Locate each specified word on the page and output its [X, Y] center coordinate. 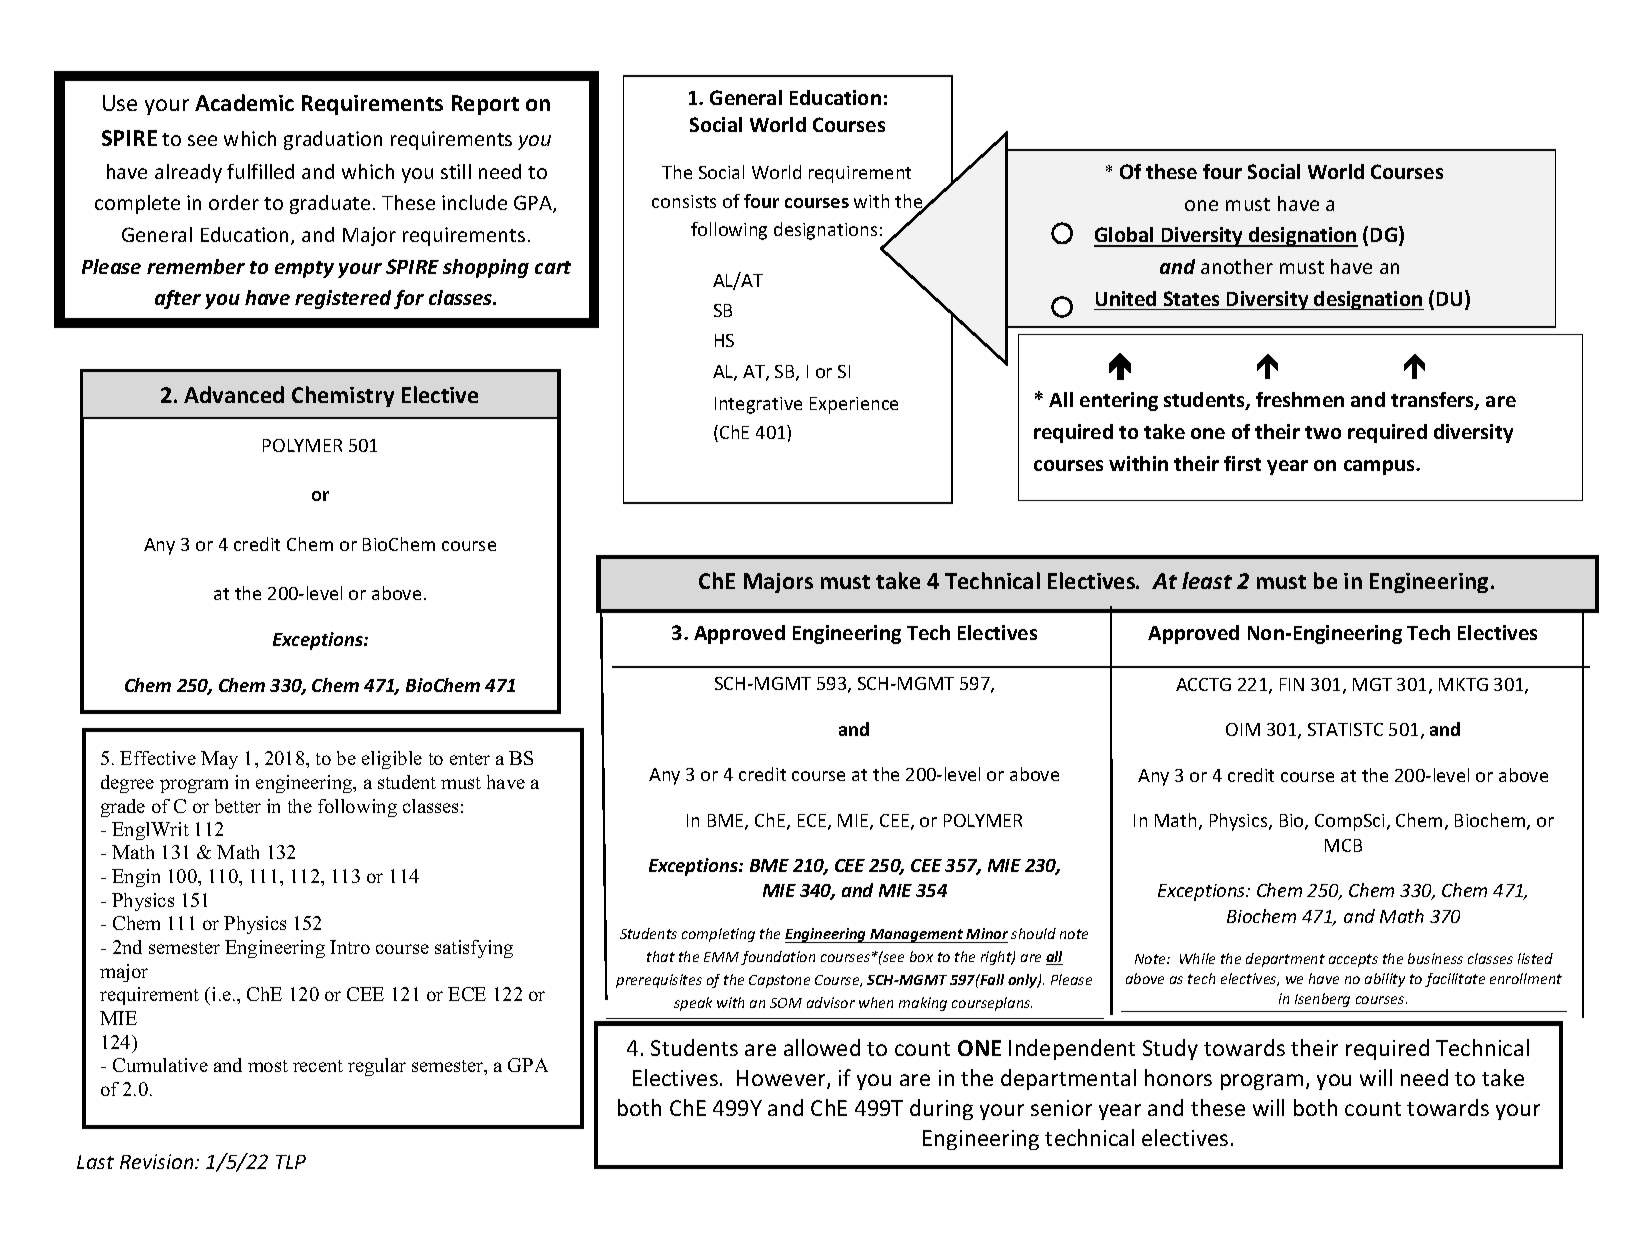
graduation [333, 140]
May [219, 760]
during [941, 1109]
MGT [1372, 684]
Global [1125, 236]
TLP [291, 1162]
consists [684, 201]
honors [1178, 1077]
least [1207, 580]
